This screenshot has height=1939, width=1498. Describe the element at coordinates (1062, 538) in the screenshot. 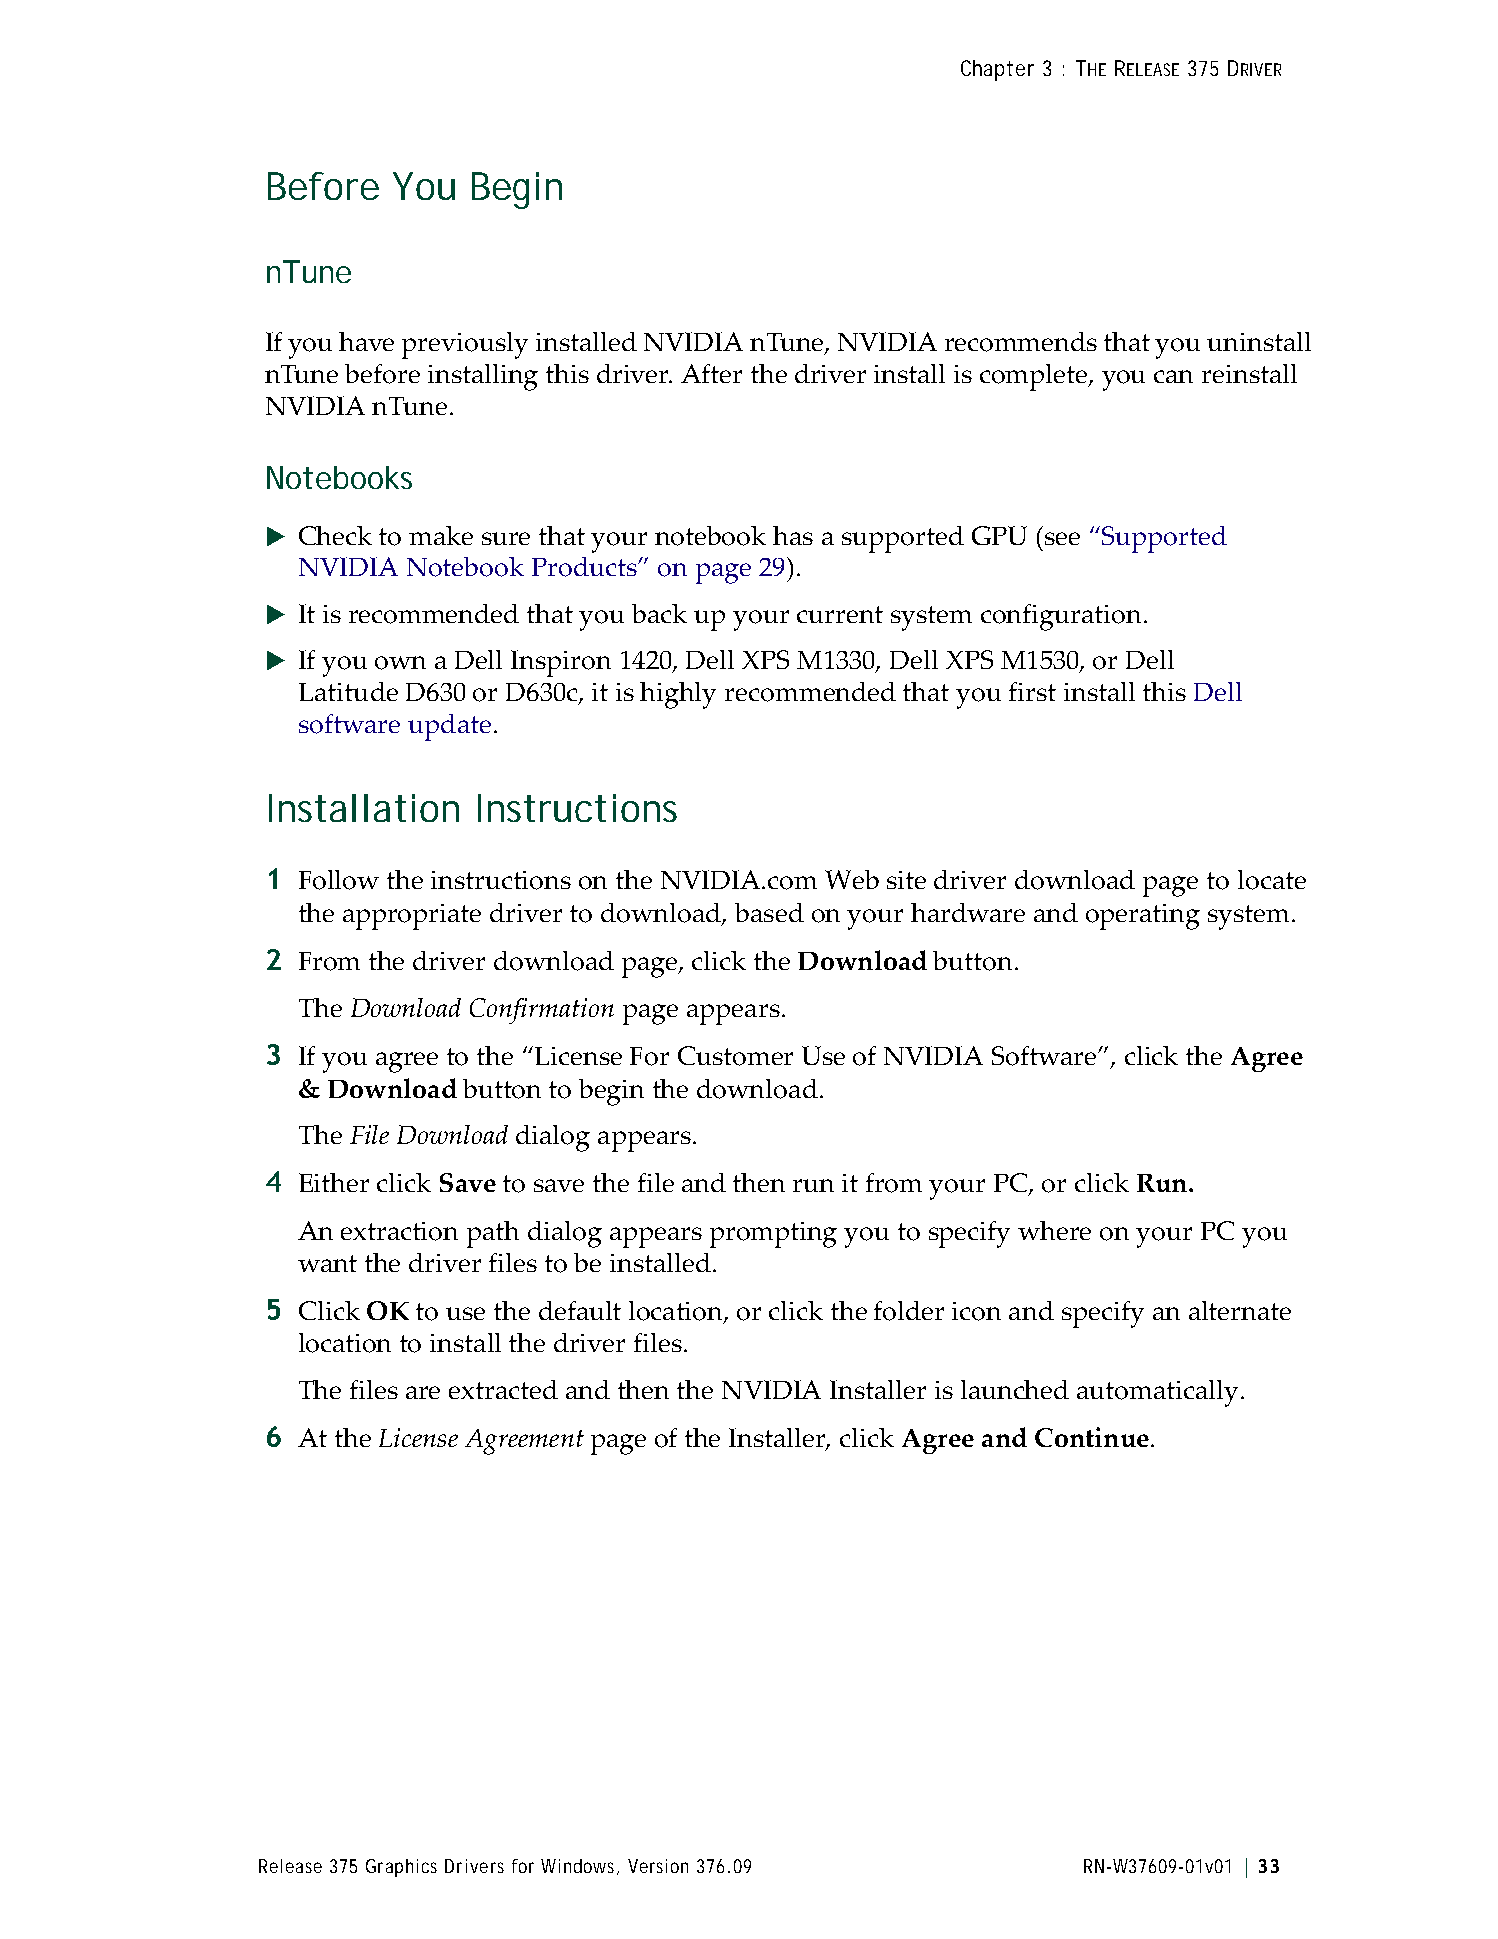

I see `see` at that location.
